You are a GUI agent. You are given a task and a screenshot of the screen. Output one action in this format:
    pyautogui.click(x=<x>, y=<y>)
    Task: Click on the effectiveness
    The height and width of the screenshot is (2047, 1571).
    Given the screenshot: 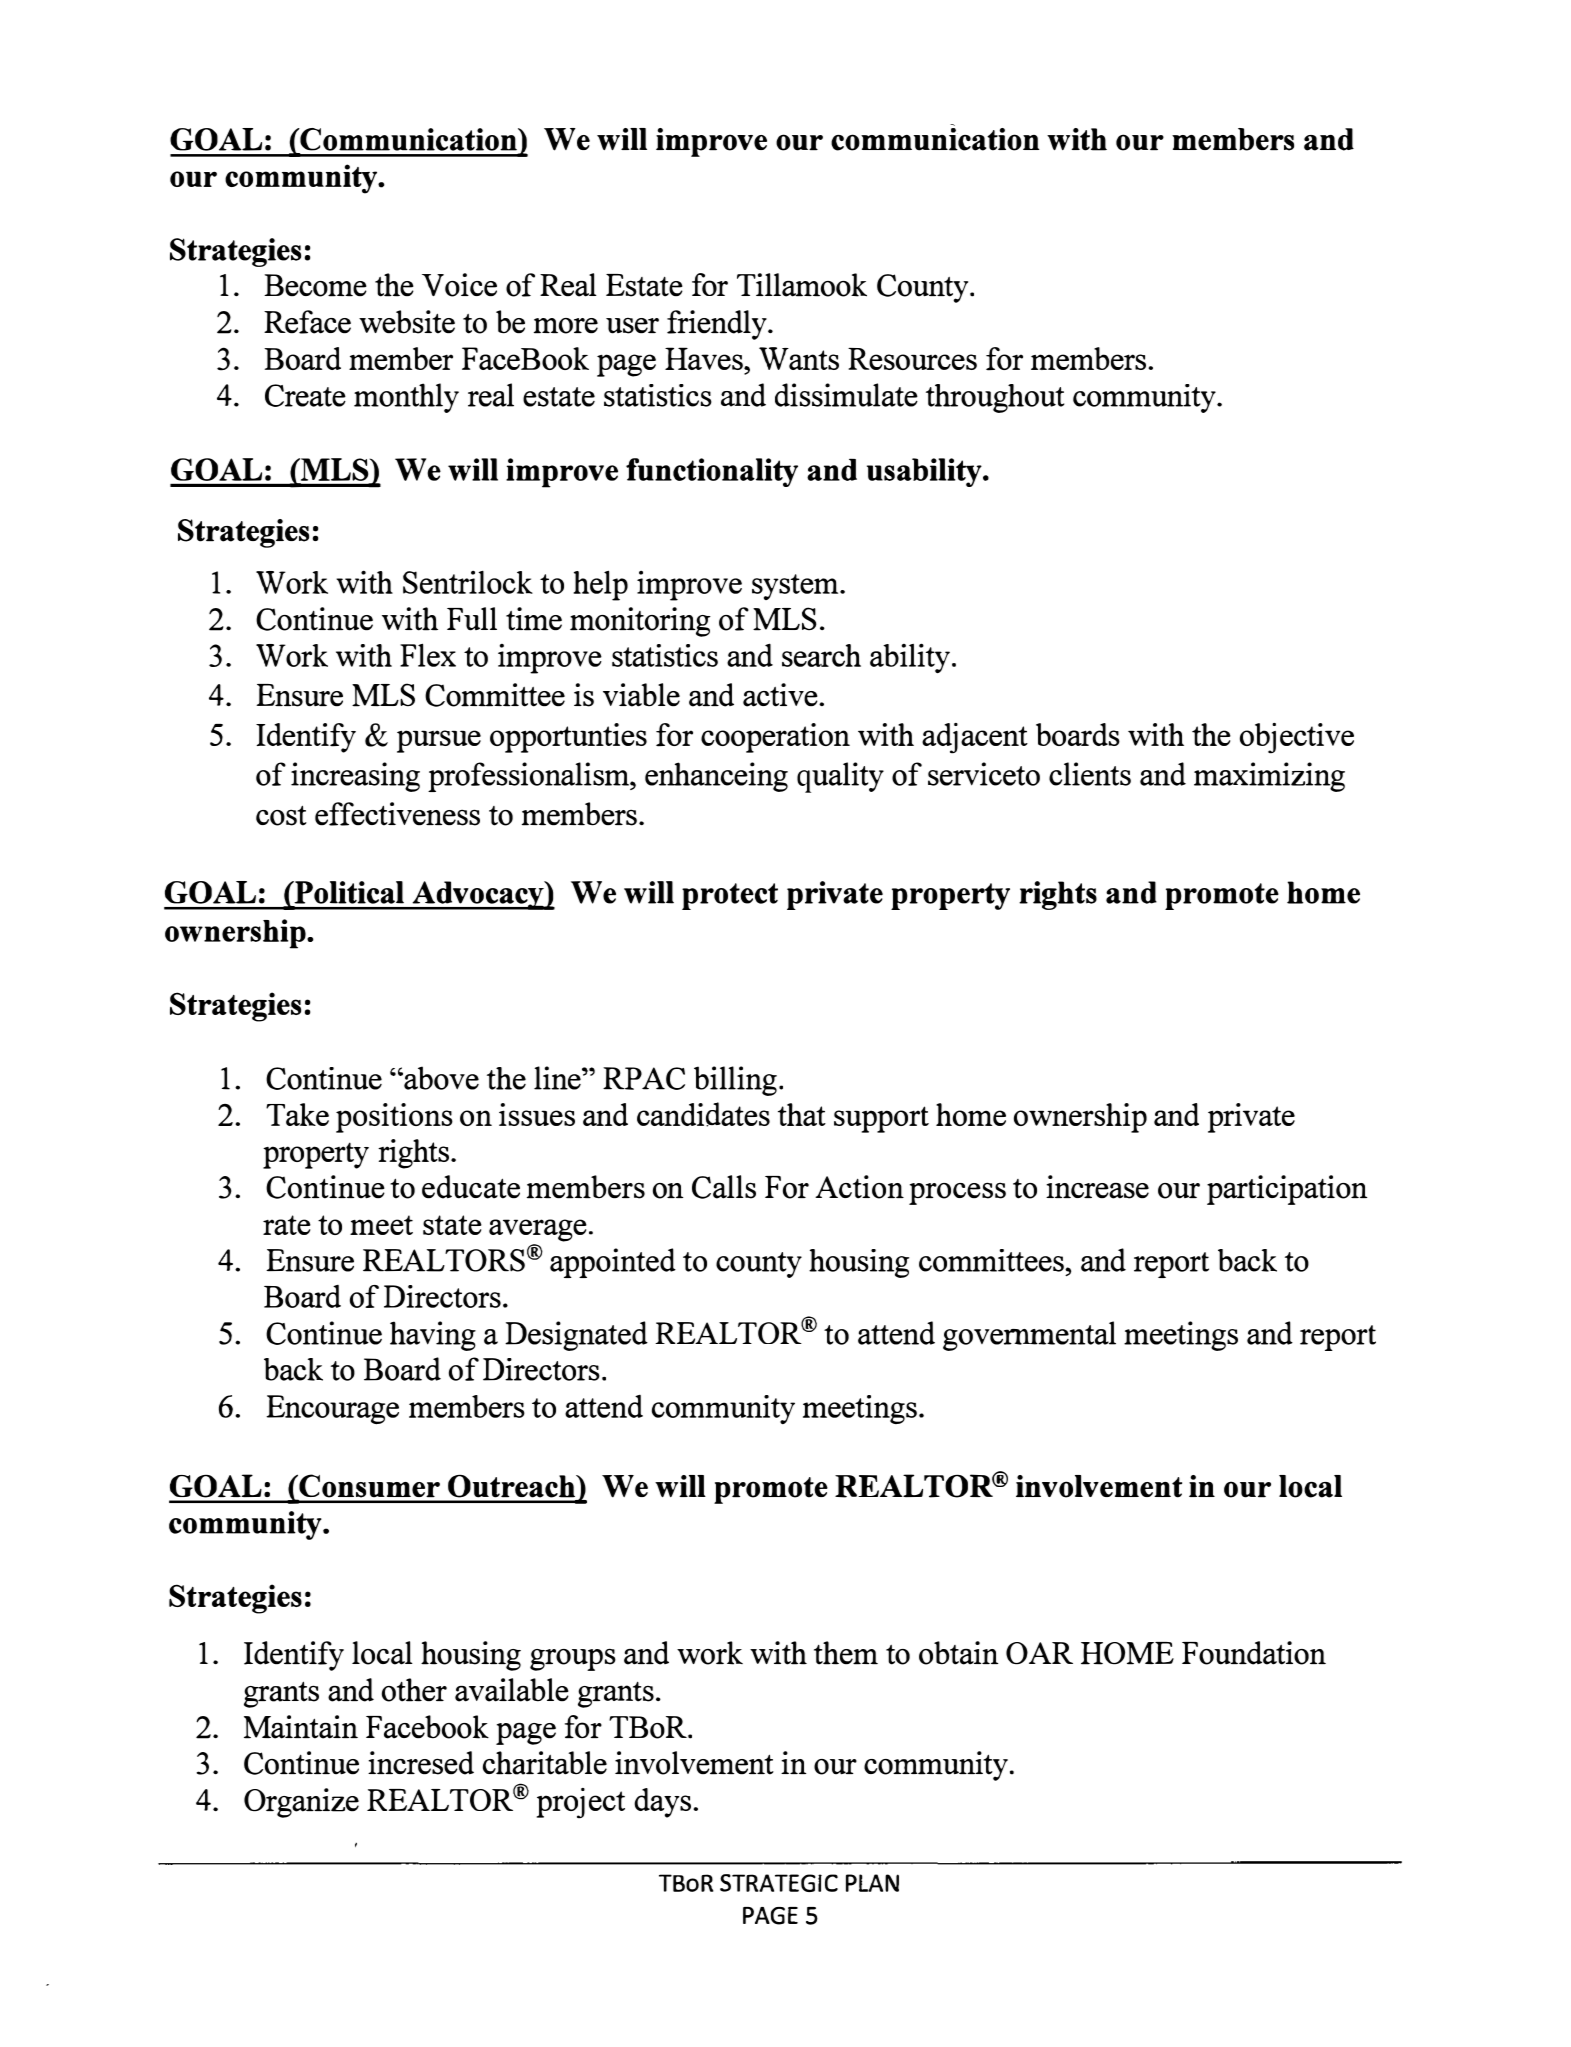 What is the action you would take?
    pyautogui.click(x=397, y=814)
